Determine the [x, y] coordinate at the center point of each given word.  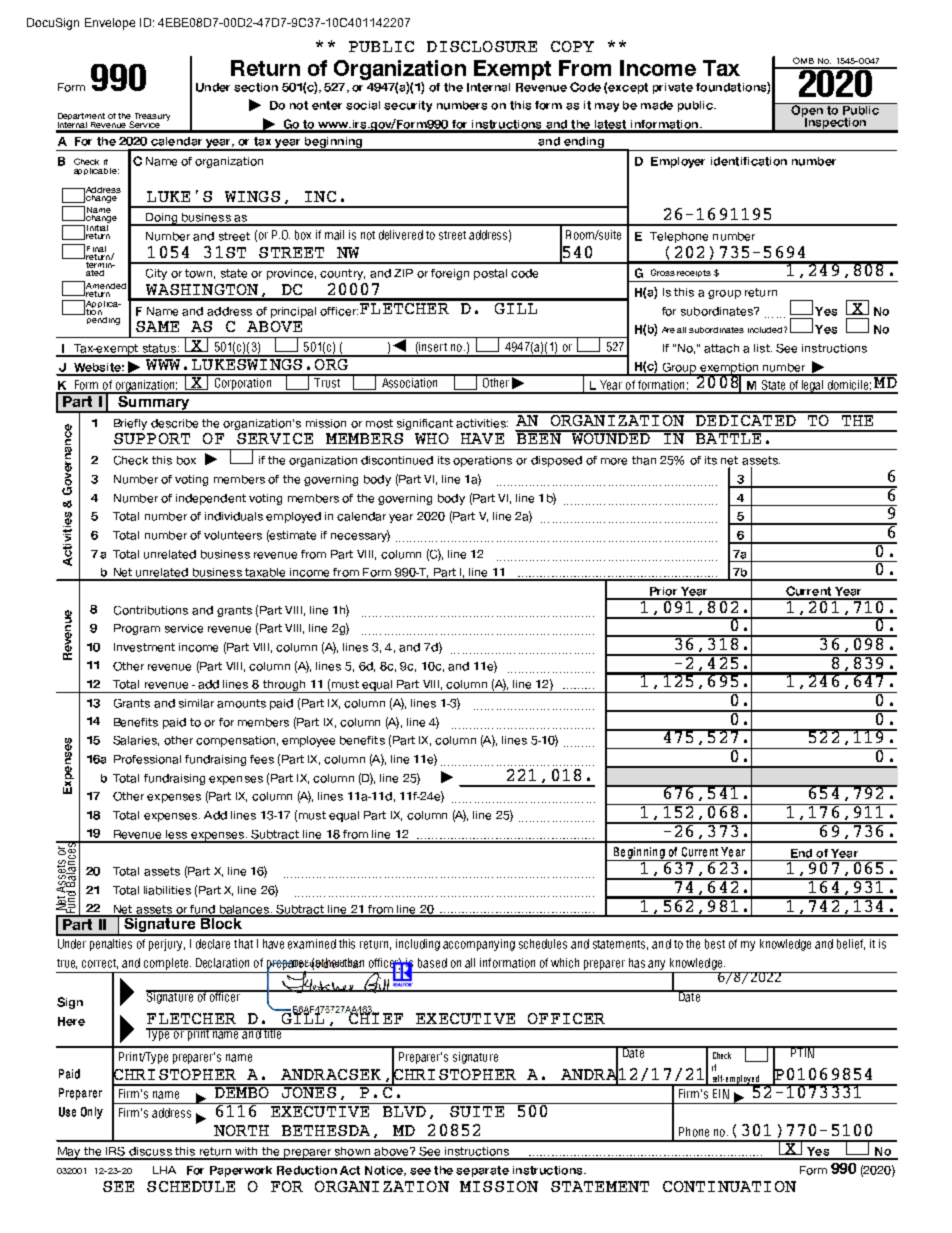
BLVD [404, 1111]
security [408, 106]
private [673, 88]
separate [482, 1171]
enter [327, 105]
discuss [150, 1153]
